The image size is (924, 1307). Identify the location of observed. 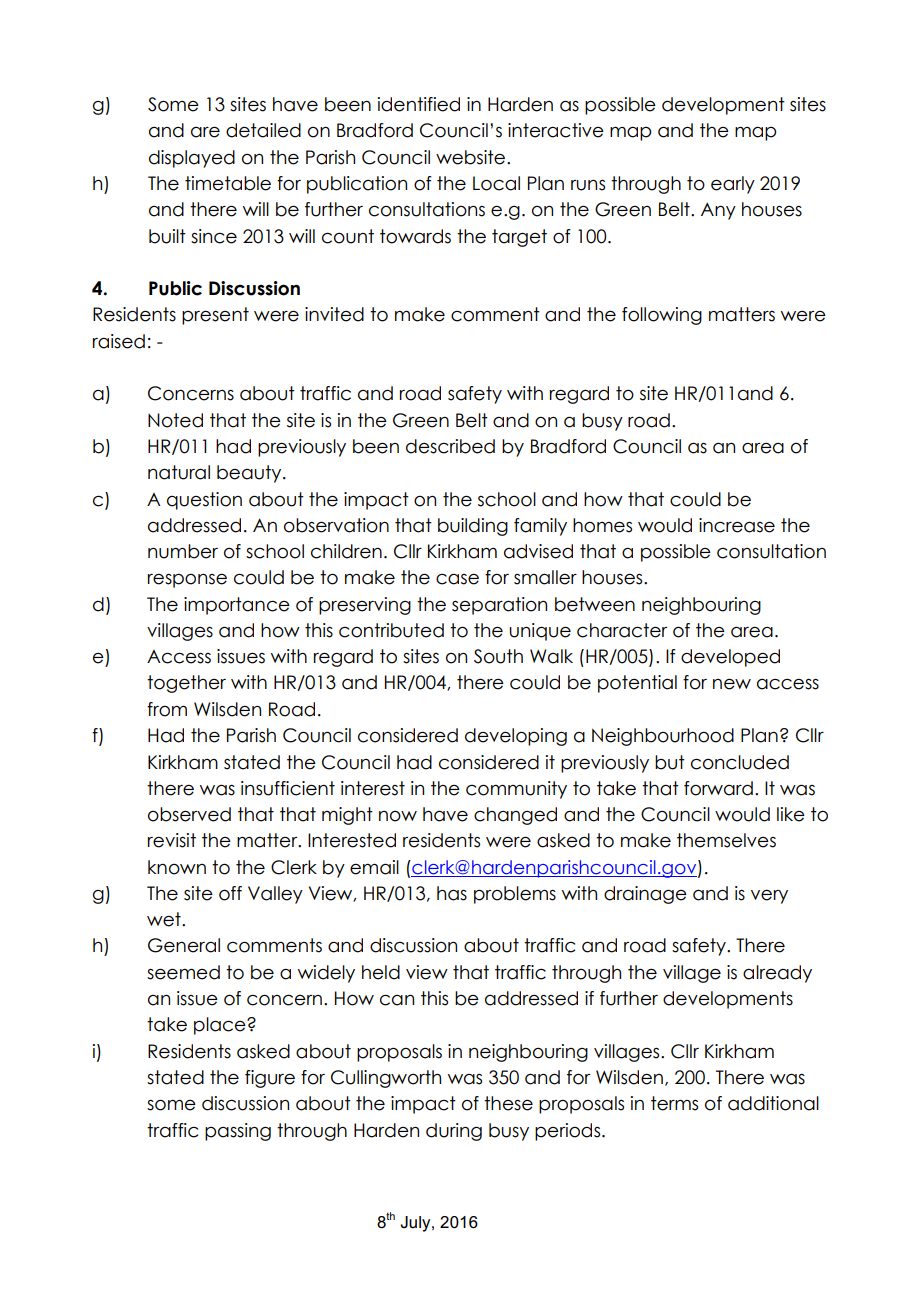
(189, 814).
